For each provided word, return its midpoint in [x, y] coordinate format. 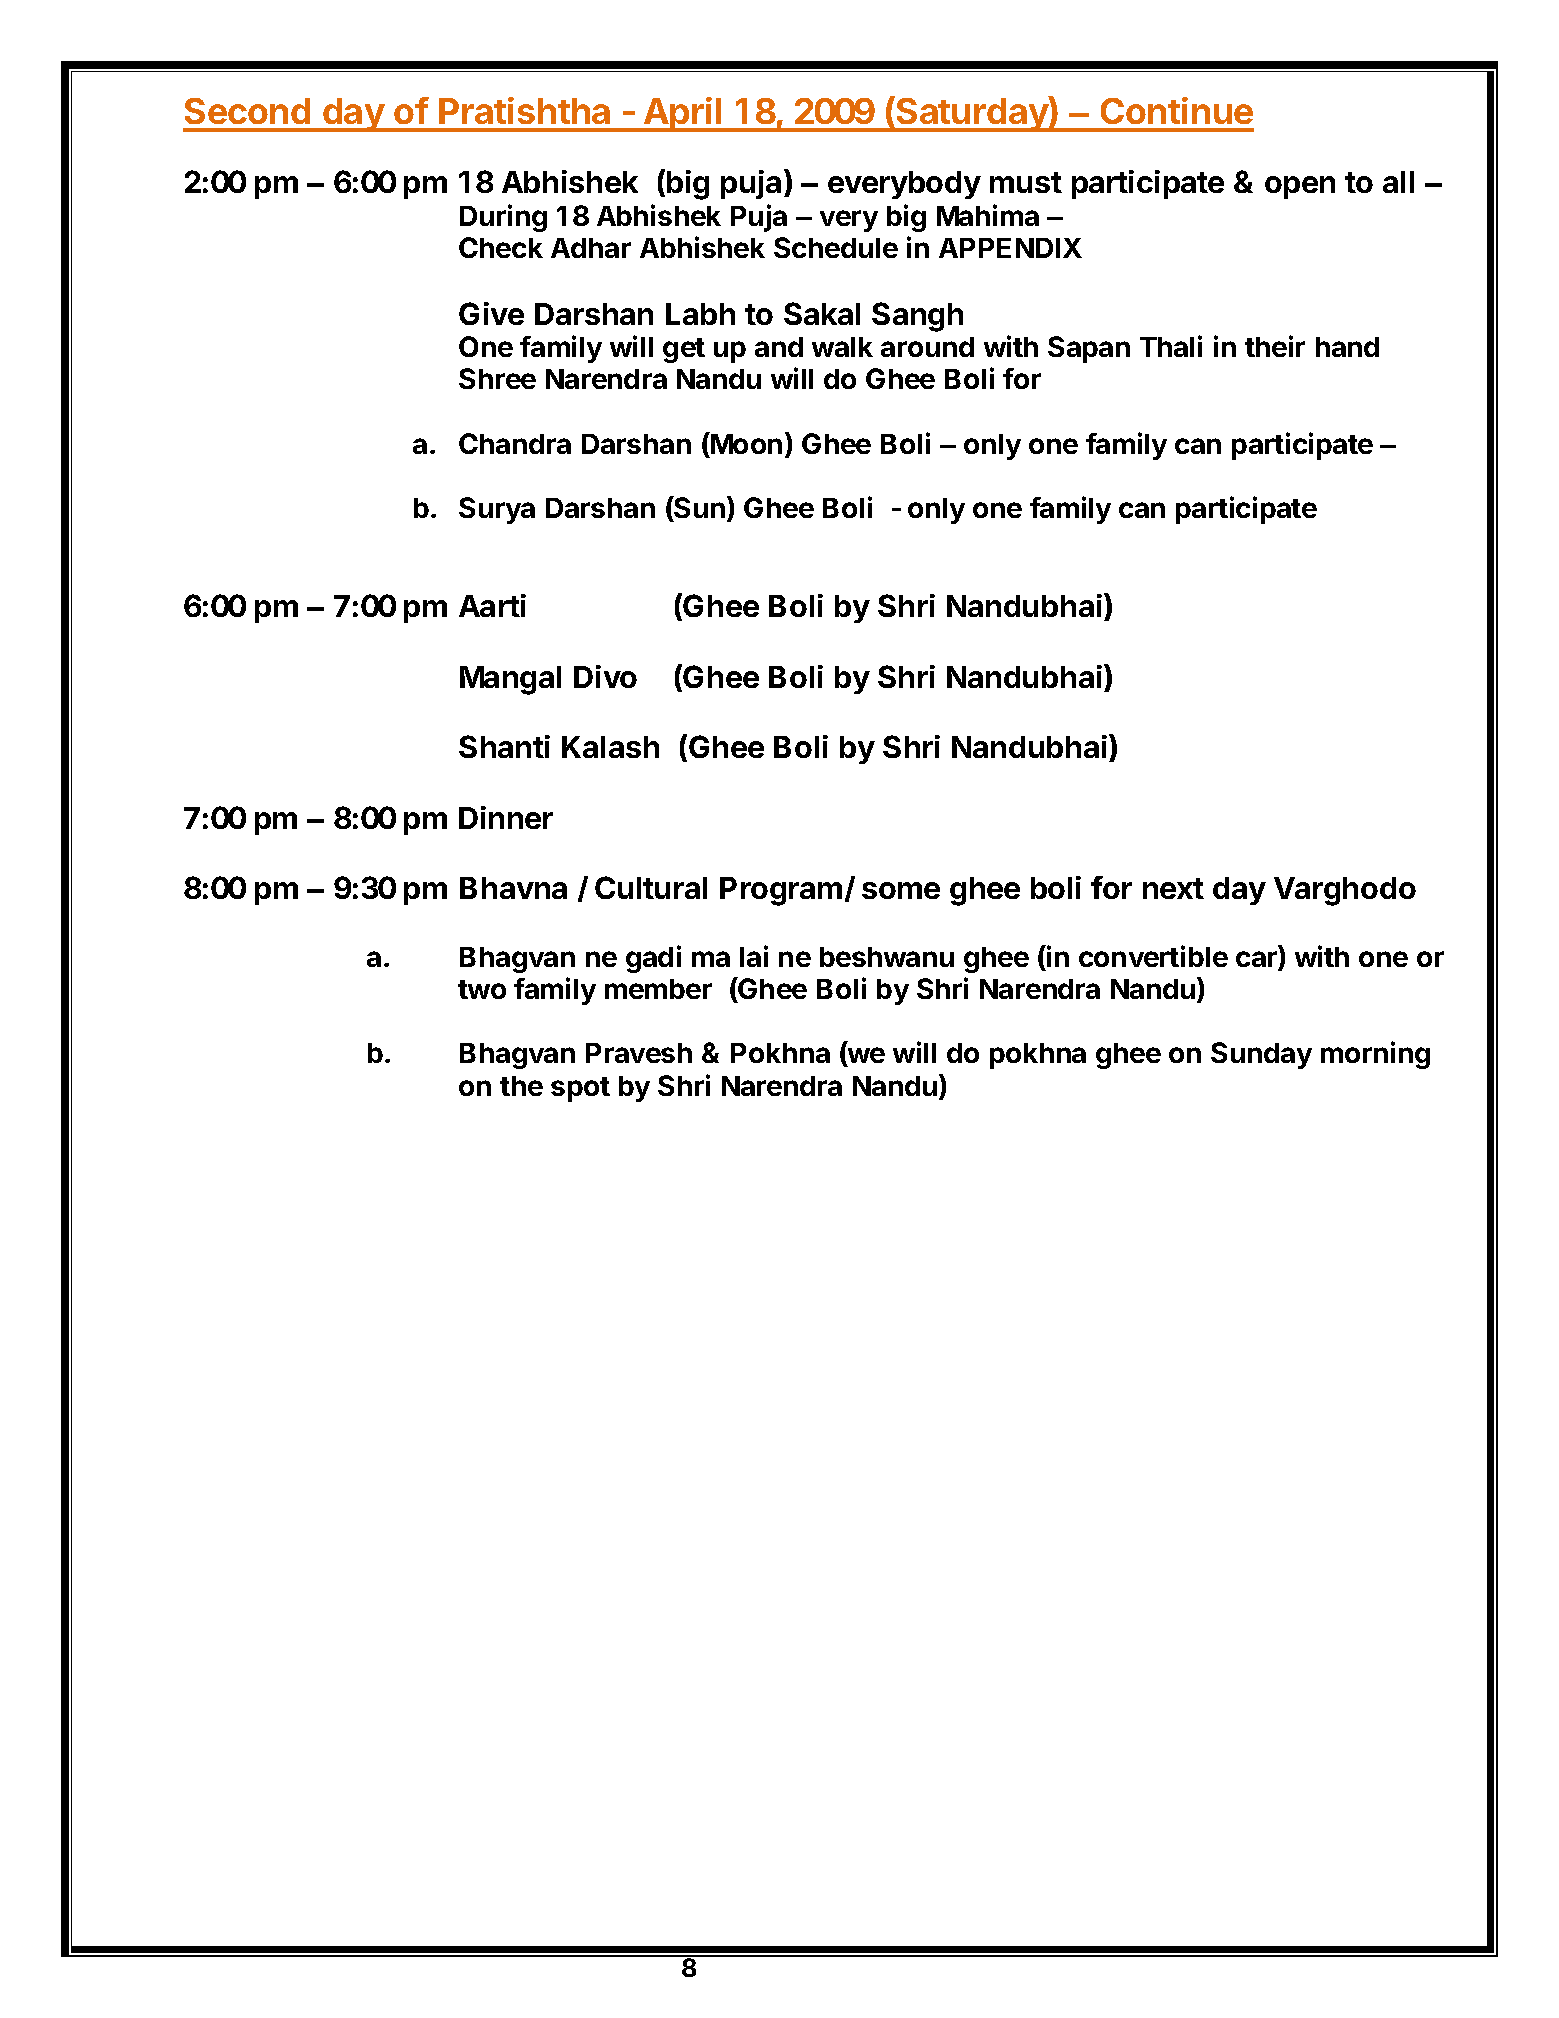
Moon [745, 443]
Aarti [492, 605]
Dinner [506, 817]
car [1258, 960]
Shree [497, 378]
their [1275, 346]
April [683, 114]
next [1173, 888]
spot [580, 1089]
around [927, 347]
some [901, 890]
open [1300, 187]
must [1026, 182]
